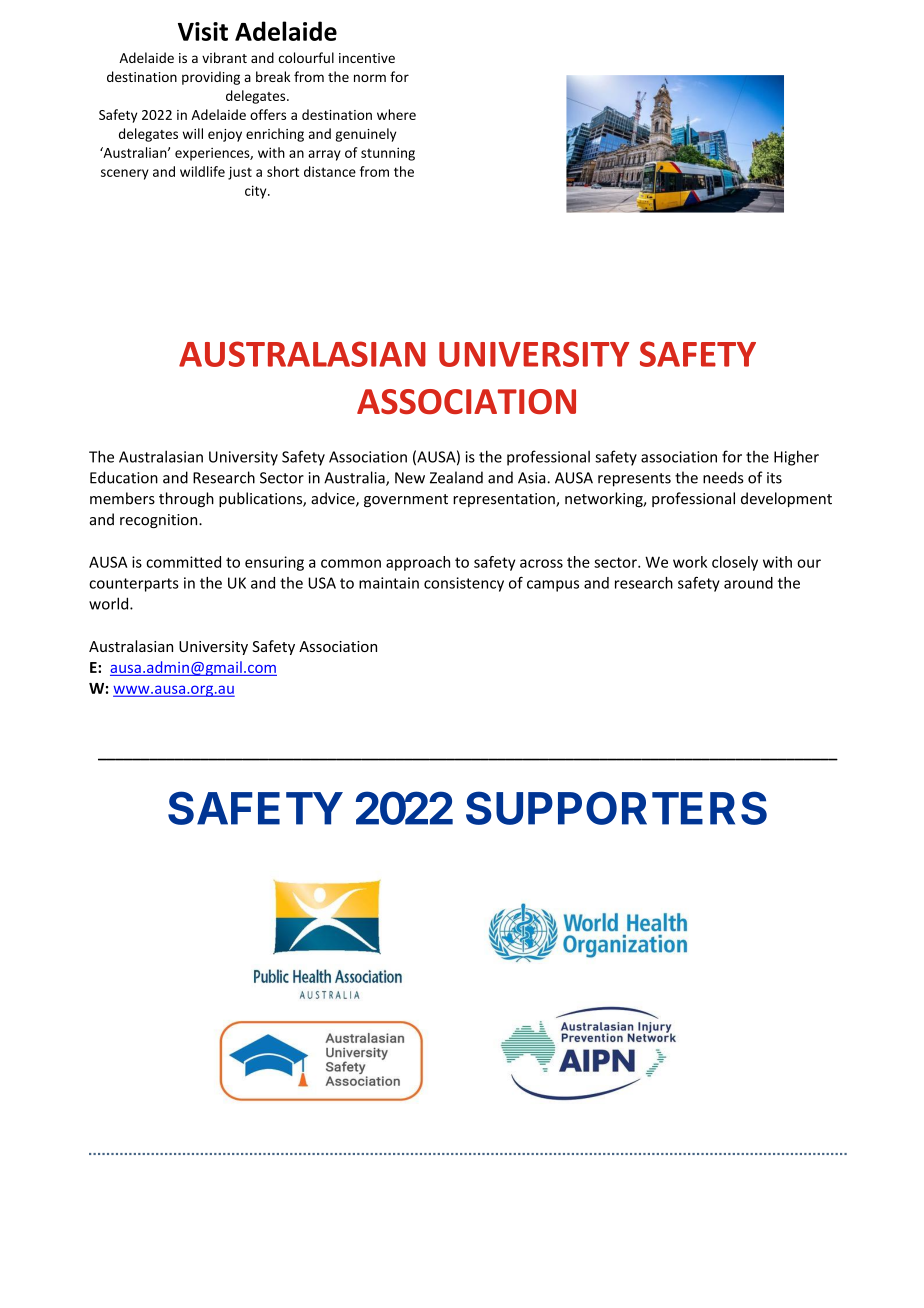  I want to click on city, so click(257, 192).
